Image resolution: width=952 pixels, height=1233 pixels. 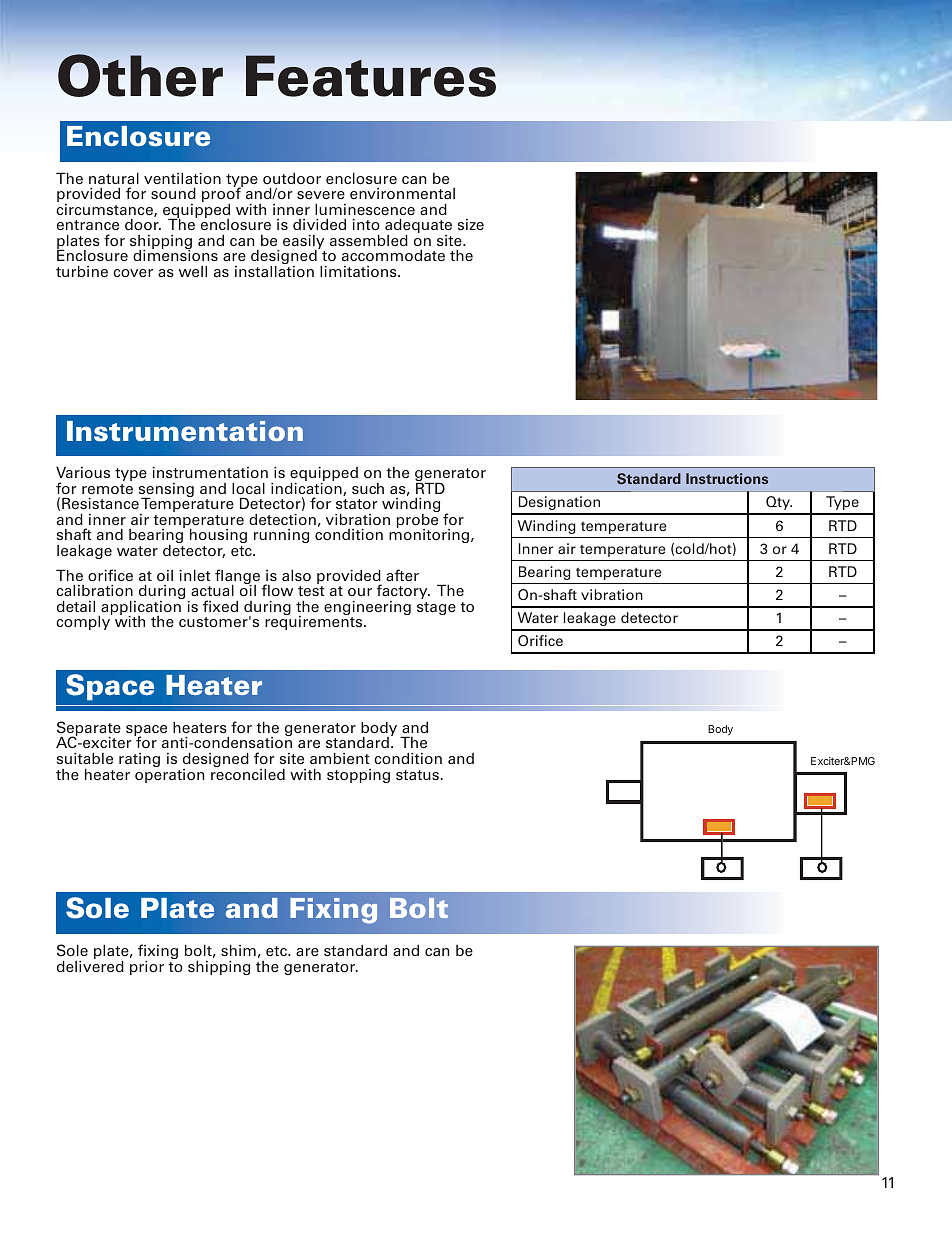 I want to click on sensing, so click(x=166, y=491).
